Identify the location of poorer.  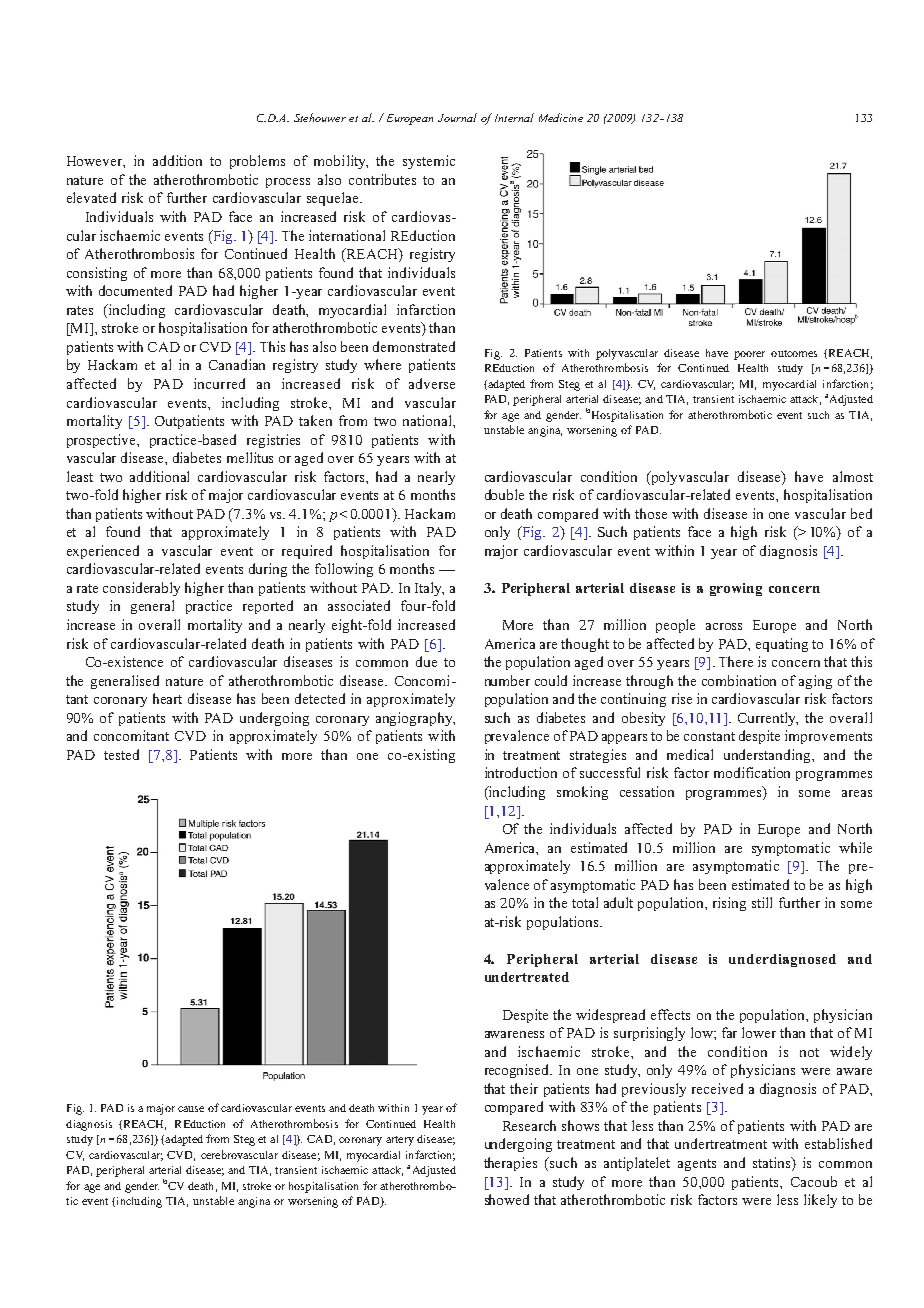
(749, 355).
